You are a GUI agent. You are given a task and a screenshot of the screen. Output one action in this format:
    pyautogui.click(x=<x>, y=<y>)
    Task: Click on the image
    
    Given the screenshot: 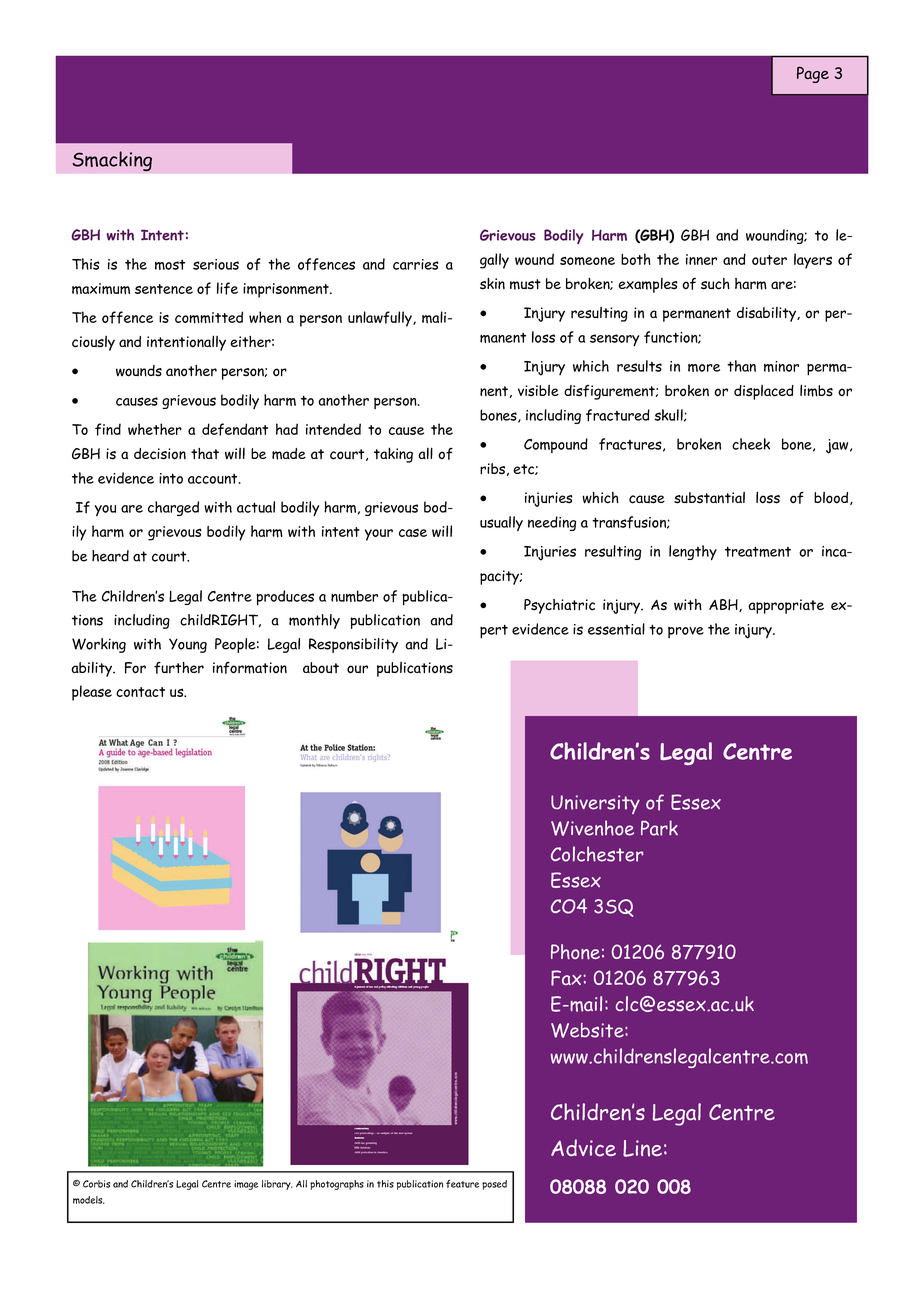 What is the action you would take?
    pyautogui.click(x=246, y=1185)
